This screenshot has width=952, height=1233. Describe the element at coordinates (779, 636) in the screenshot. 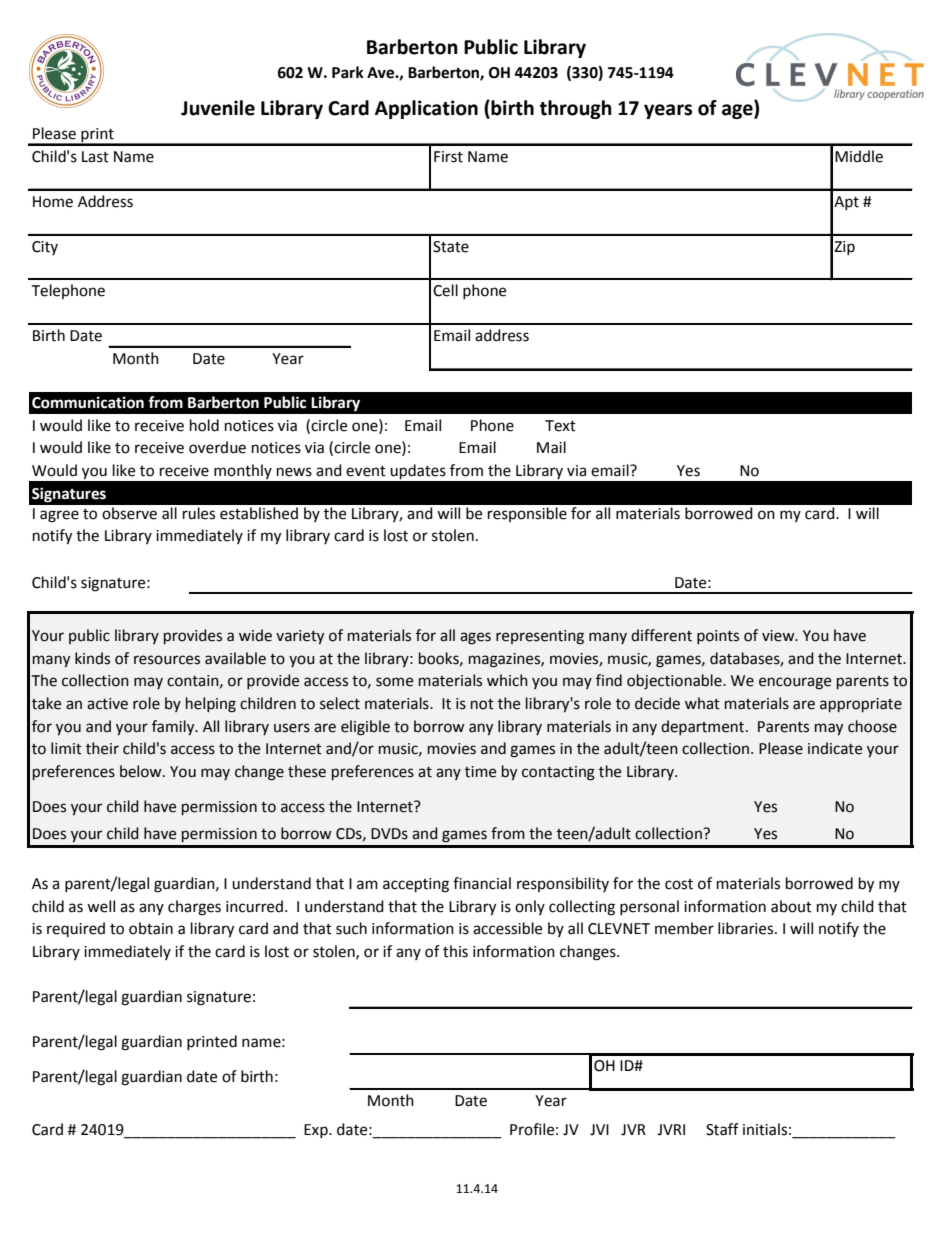

I see `view` at that location.
